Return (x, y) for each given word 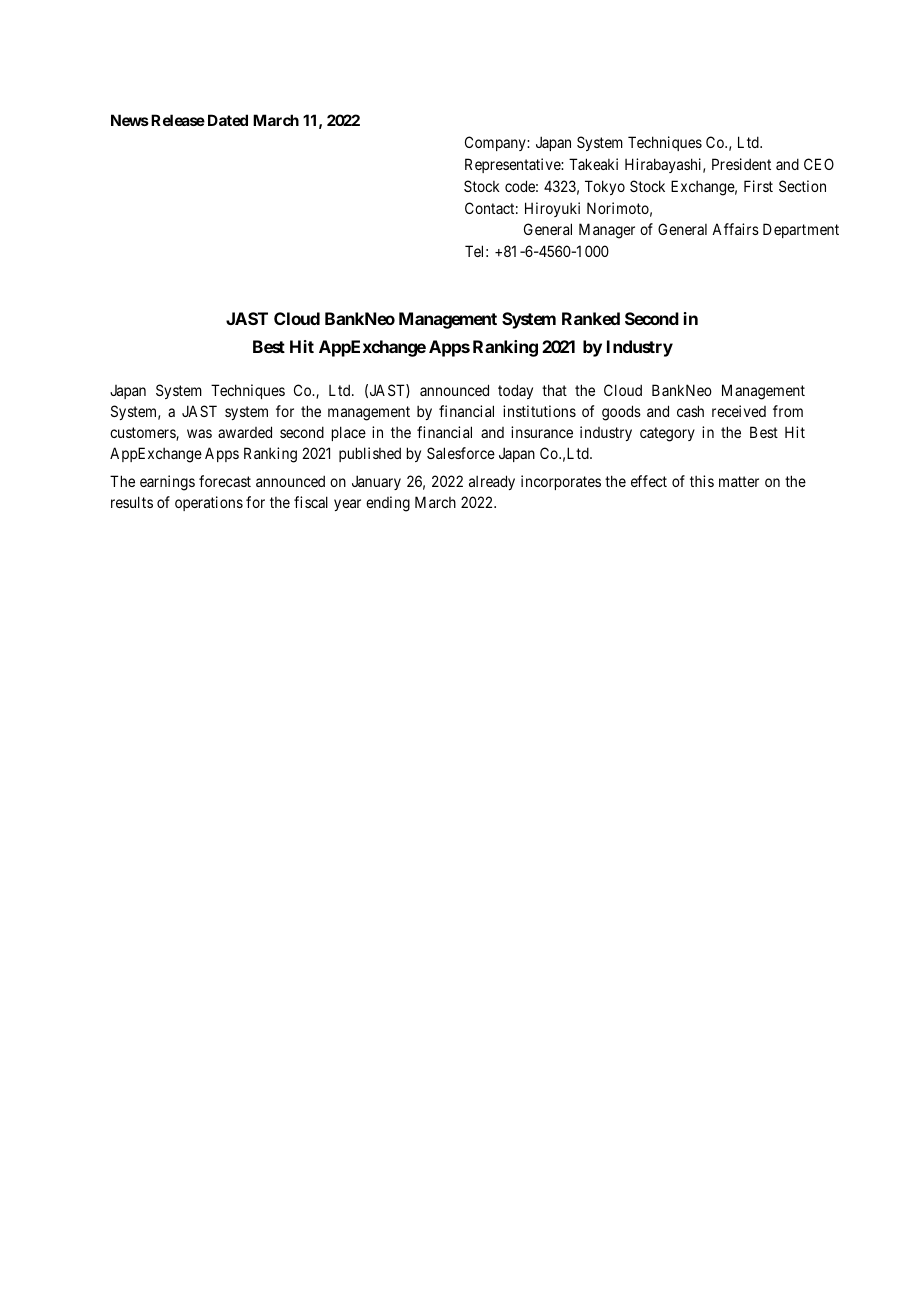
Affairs (735, 229)
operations (209, 503)
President (741, 164)
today (515, 391)
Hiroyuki (552, 209)
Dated (228, 120)
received (739, 411)
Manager (607, 231)
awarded (245, 432)
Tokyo (605, 187)
